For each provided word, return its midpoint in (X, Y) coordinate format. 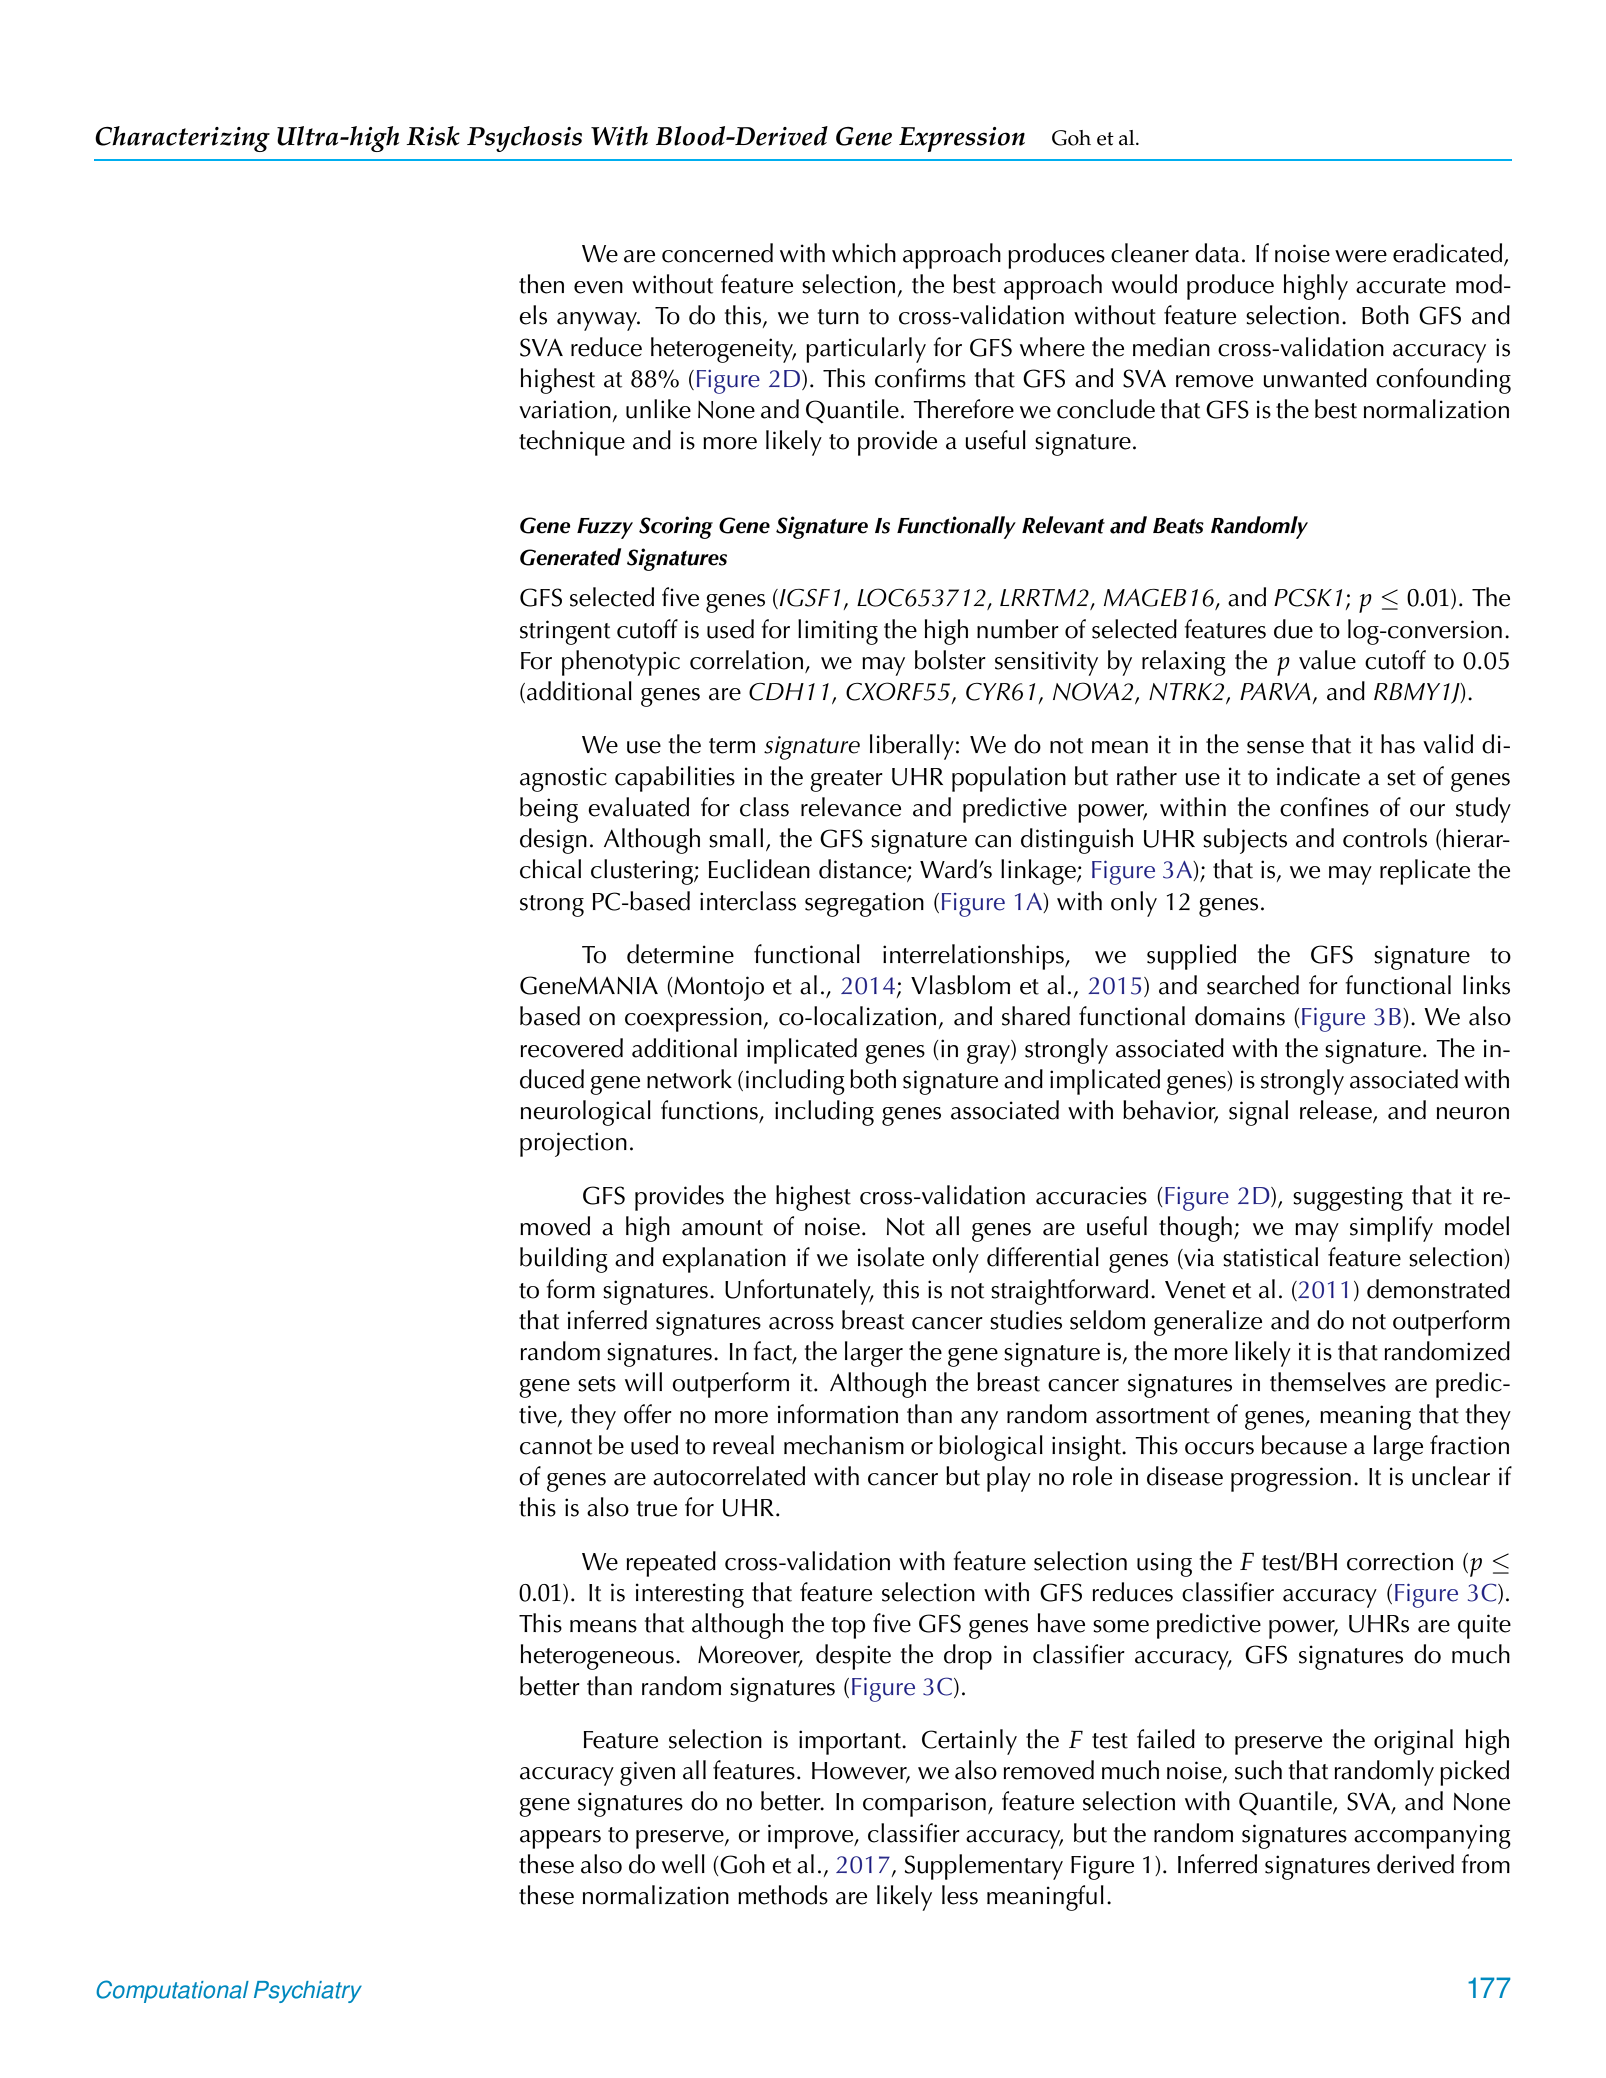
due (1293, 629)
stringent (565, 632)
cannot (556, 1447)
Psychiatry (308, 1992)
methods (783, 1895)
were (1361, 256)
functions (709, 1110)
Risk (433, 136)
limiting (838, 632)
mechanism (844, 1445)
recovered (571, 1048)
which (864, 253)
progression (1291, 1479)
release (1337, 1111)
